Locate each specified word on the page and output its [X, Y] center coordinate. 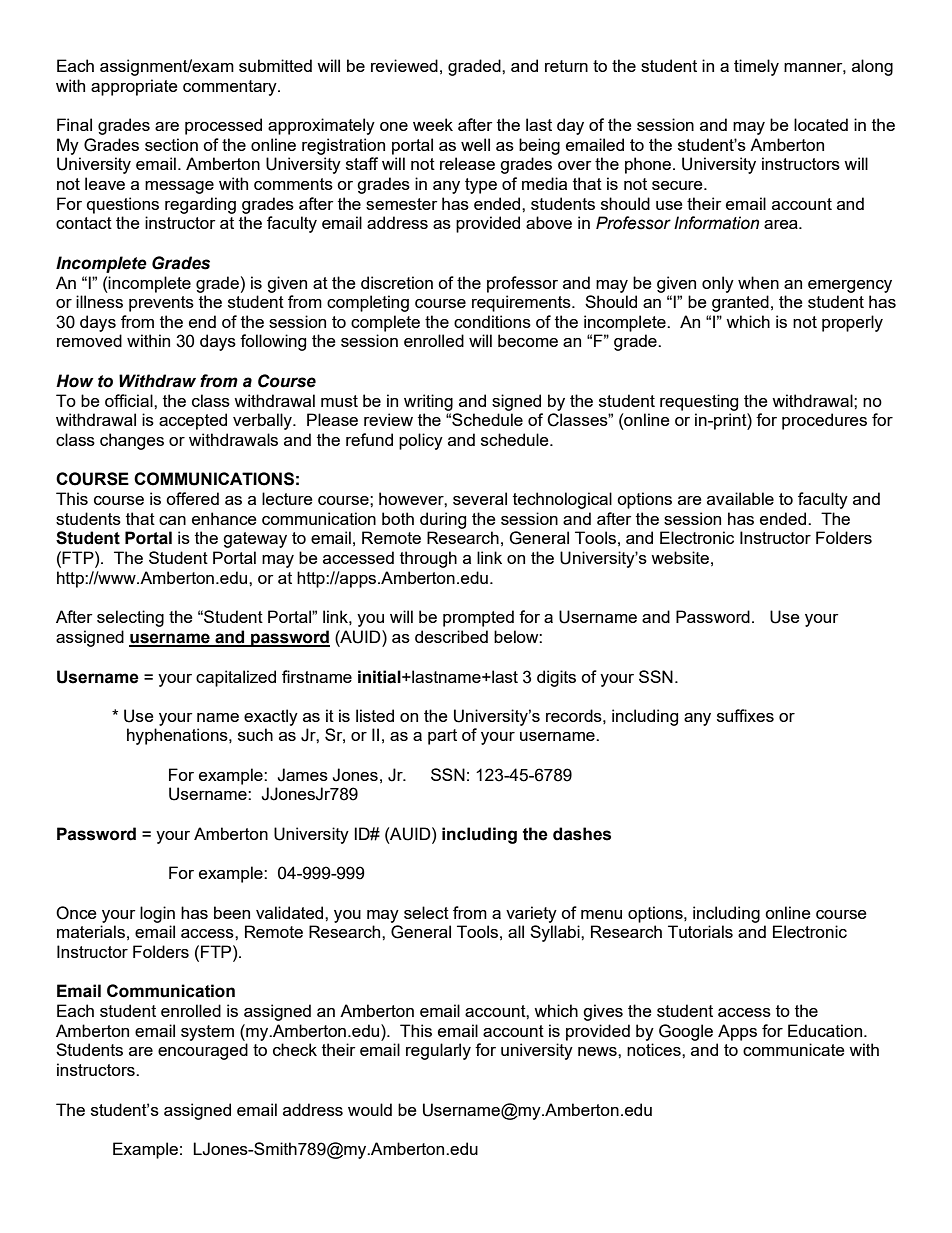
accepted [193, 421]
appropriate [134, 87]
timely [756, 67]
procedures [824, 421]
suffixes [745, 715]
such [255, 734]
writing [428, 402]
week [433, 124]
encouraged [203, 1051]
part [442, 737]
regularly [438, 1051]
